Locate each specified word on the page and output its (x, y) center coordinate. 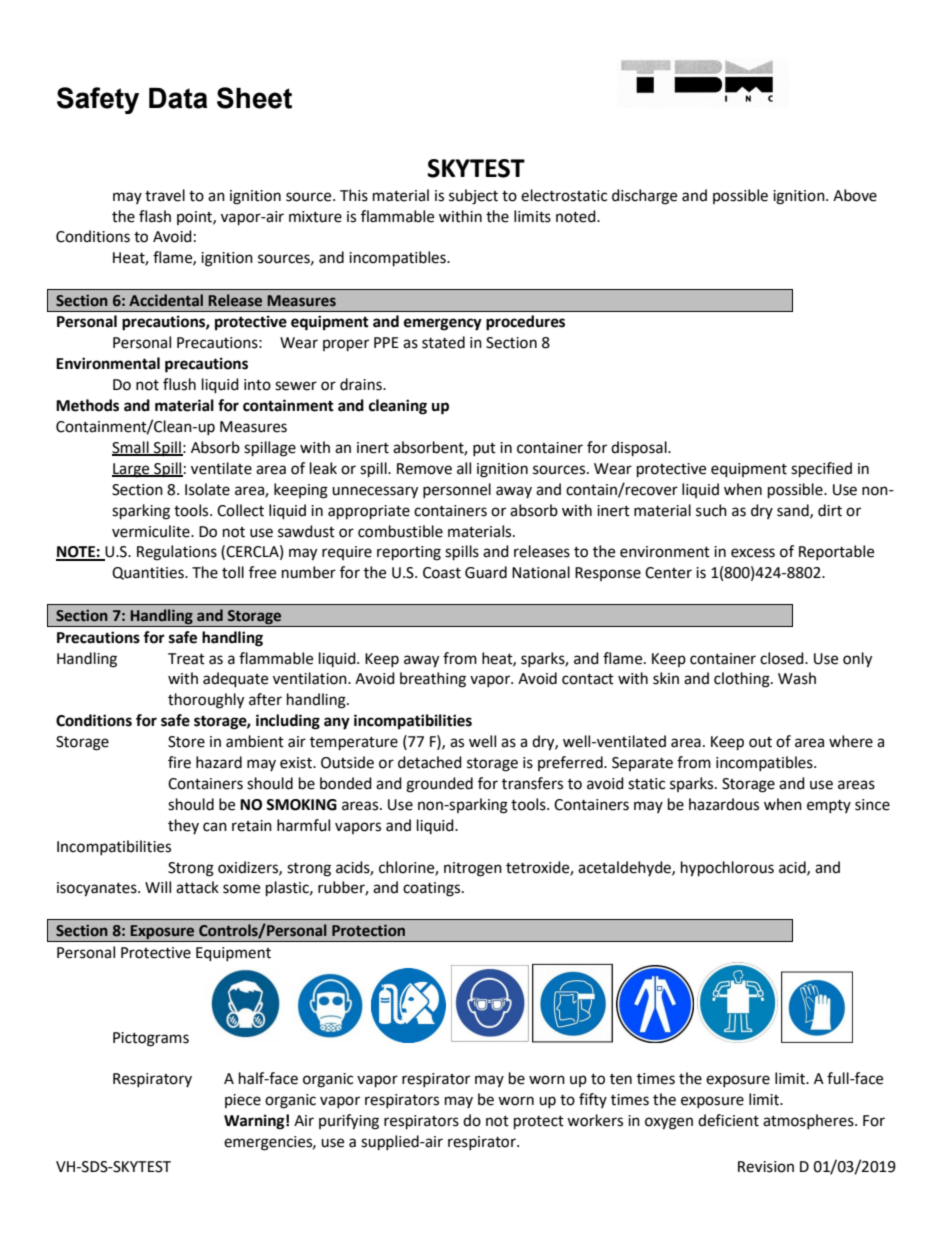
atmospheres (809, 1121)
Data (178, 98)
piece (243, 1101)
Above (855, 195)
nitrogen (473, 869)
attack (197, 887)
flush (179, 384)
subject (473, 197)
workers (595, 1120)
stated (443, 342)
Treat (186, 659)
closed (783, 658)
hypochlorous (727, 869)
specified (821, 470)
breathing (433, 680)
